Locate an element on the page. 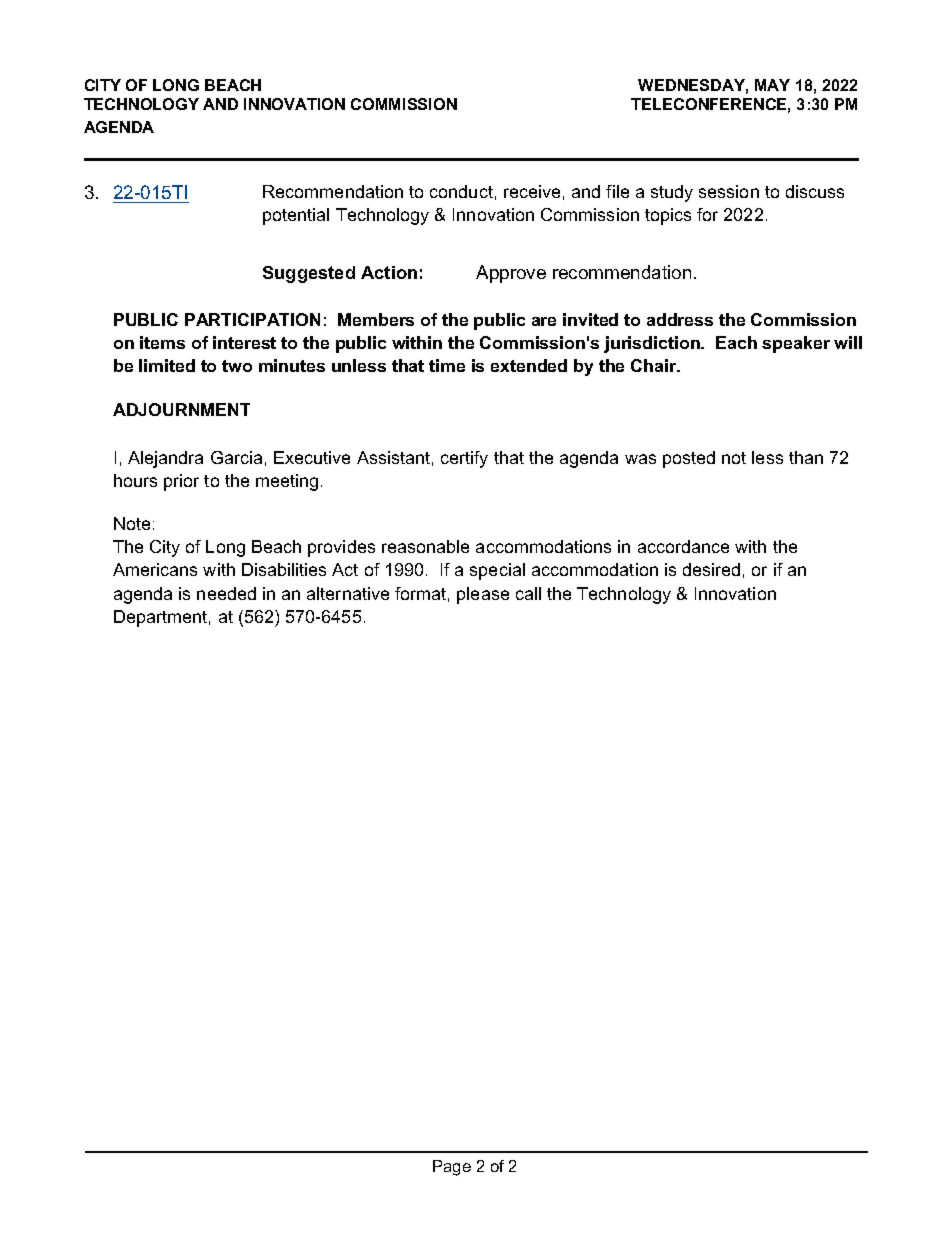 Image resolution: width=952 pixels, height=1233 pixels. Page is located at coordinates (452, 1168).
